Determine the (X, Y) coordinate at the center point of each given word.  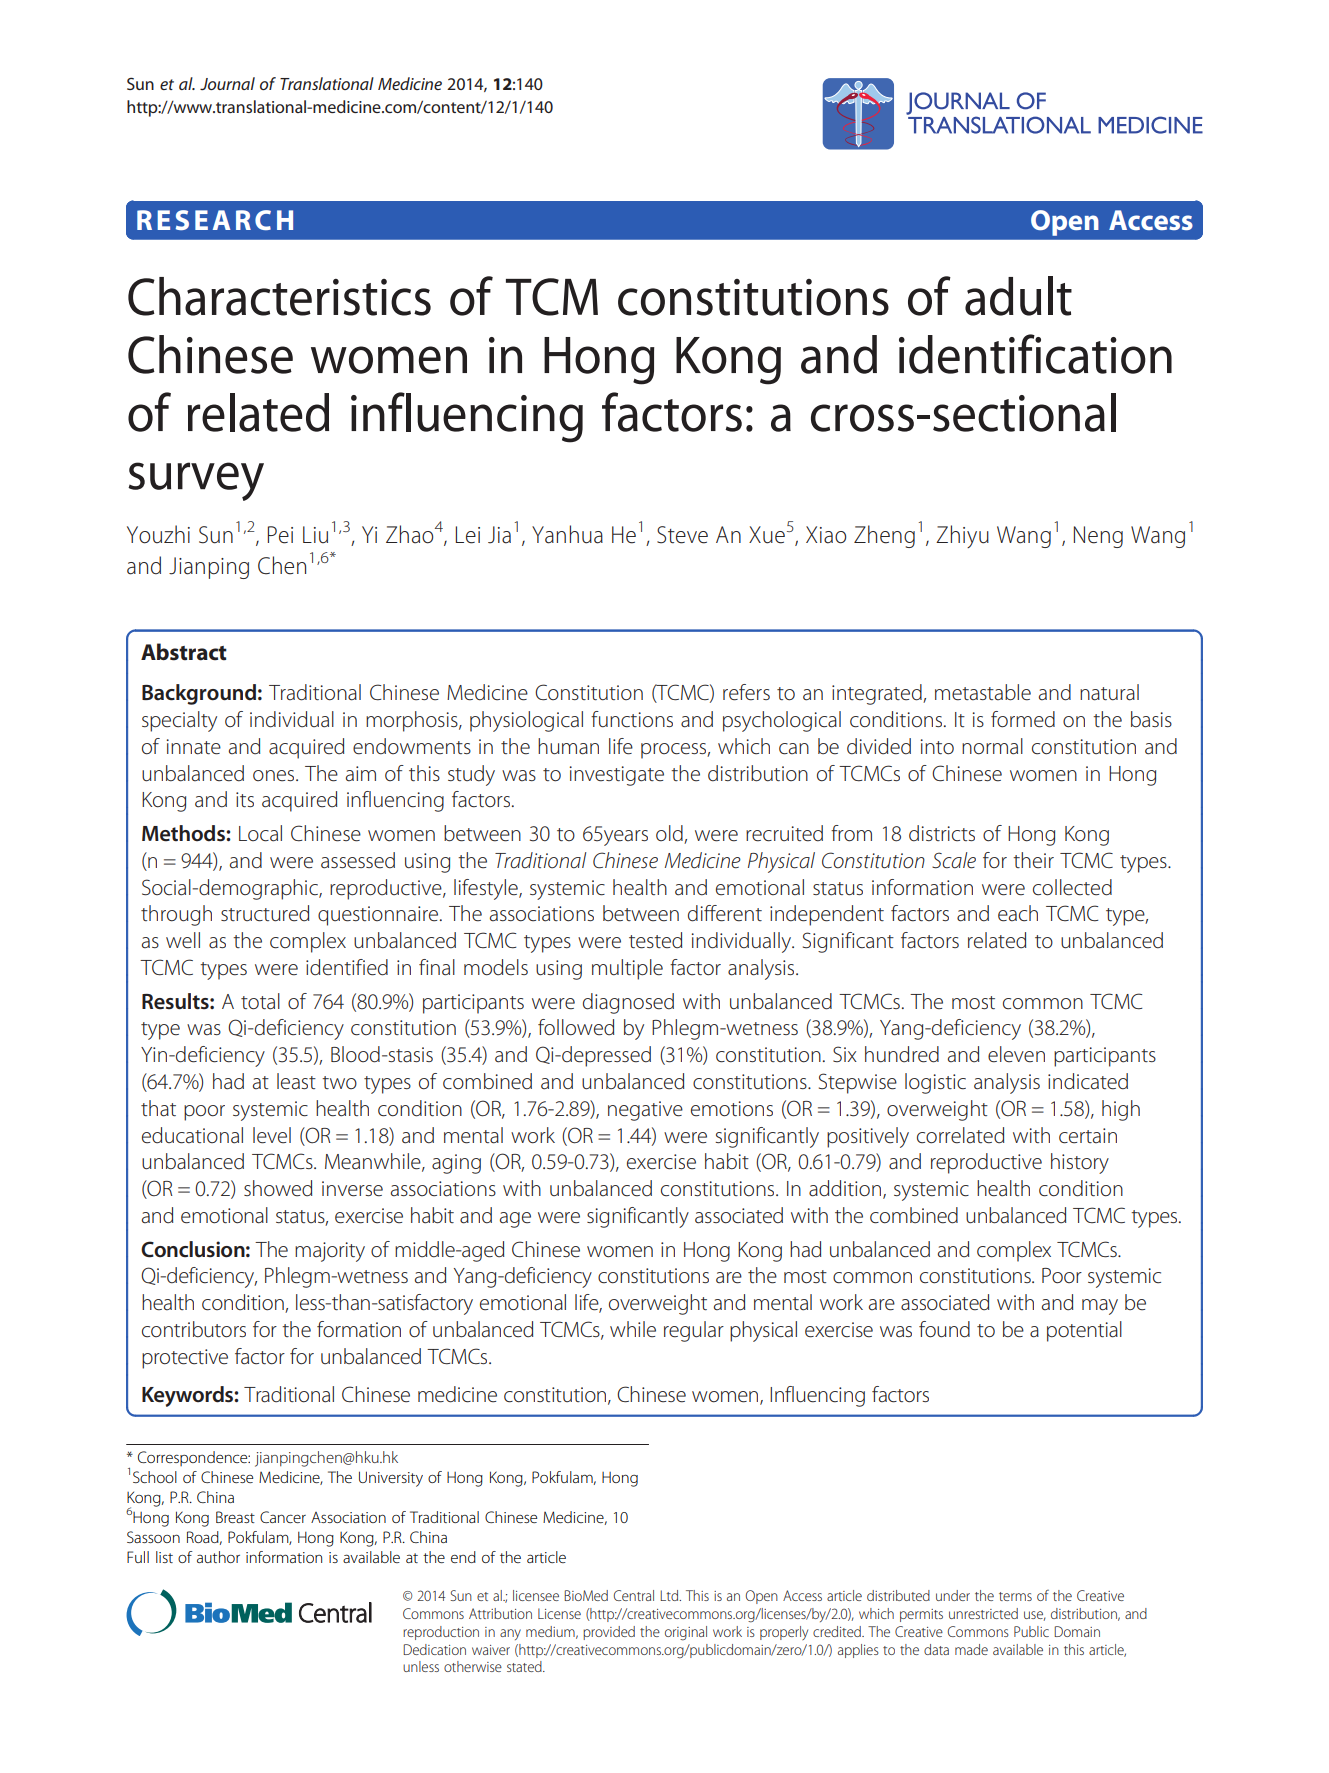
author (218, 1557)
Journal (227, 83)
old (670, 834)
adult (1018, 296)
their (1033, 860)
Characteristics (279, 296)
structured (265, 913)
